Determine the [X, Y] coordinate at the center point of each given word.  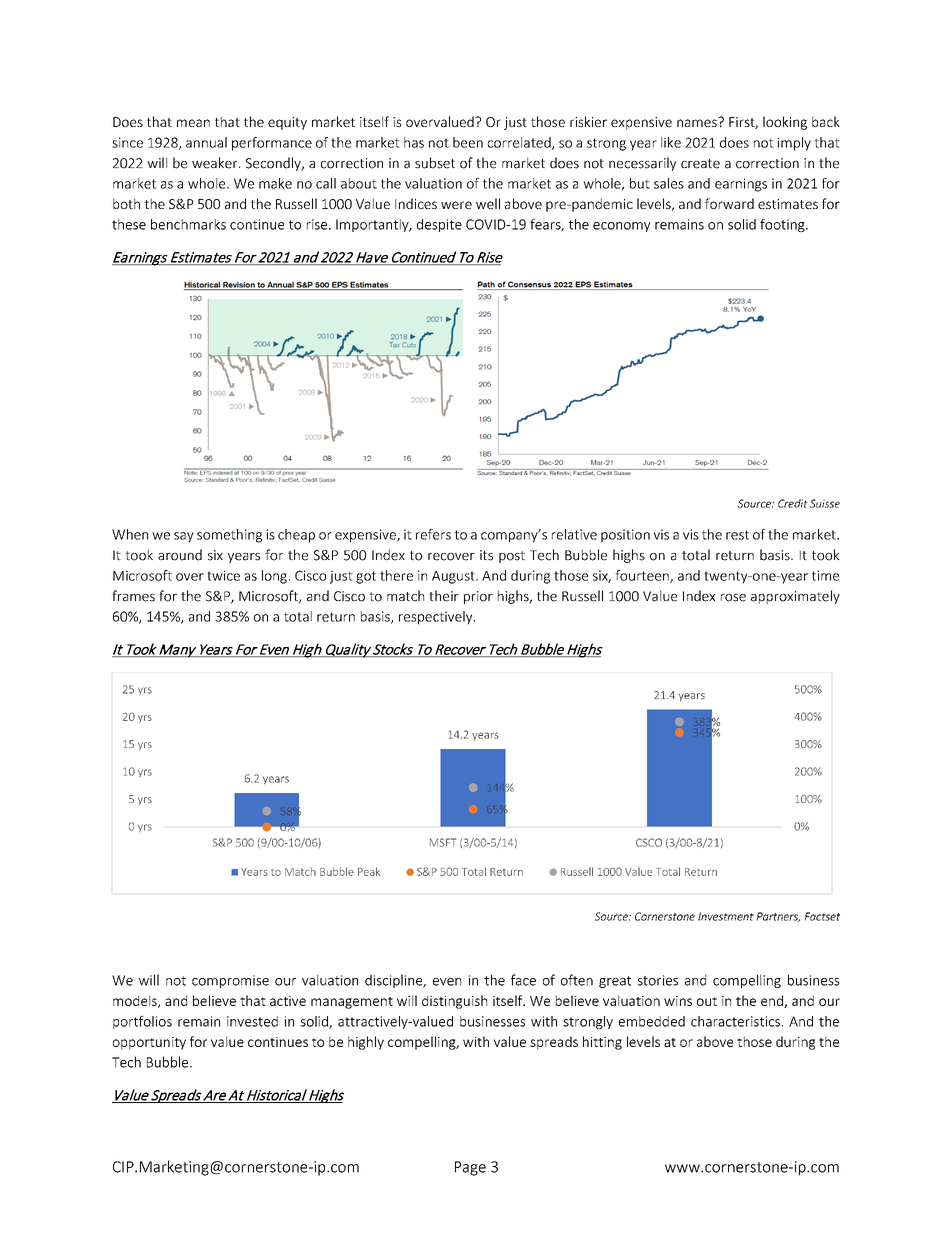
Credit [793, 503]
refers [433, 534]
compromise [230, 981]
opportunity [149, 1043]
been [468, 142]
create [700, 164]
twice [223, 575]
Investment [726, 916]
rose [733, 598]
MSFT [443, 842]
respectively [437, 618]
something [229, 536]
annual [206, 142]
